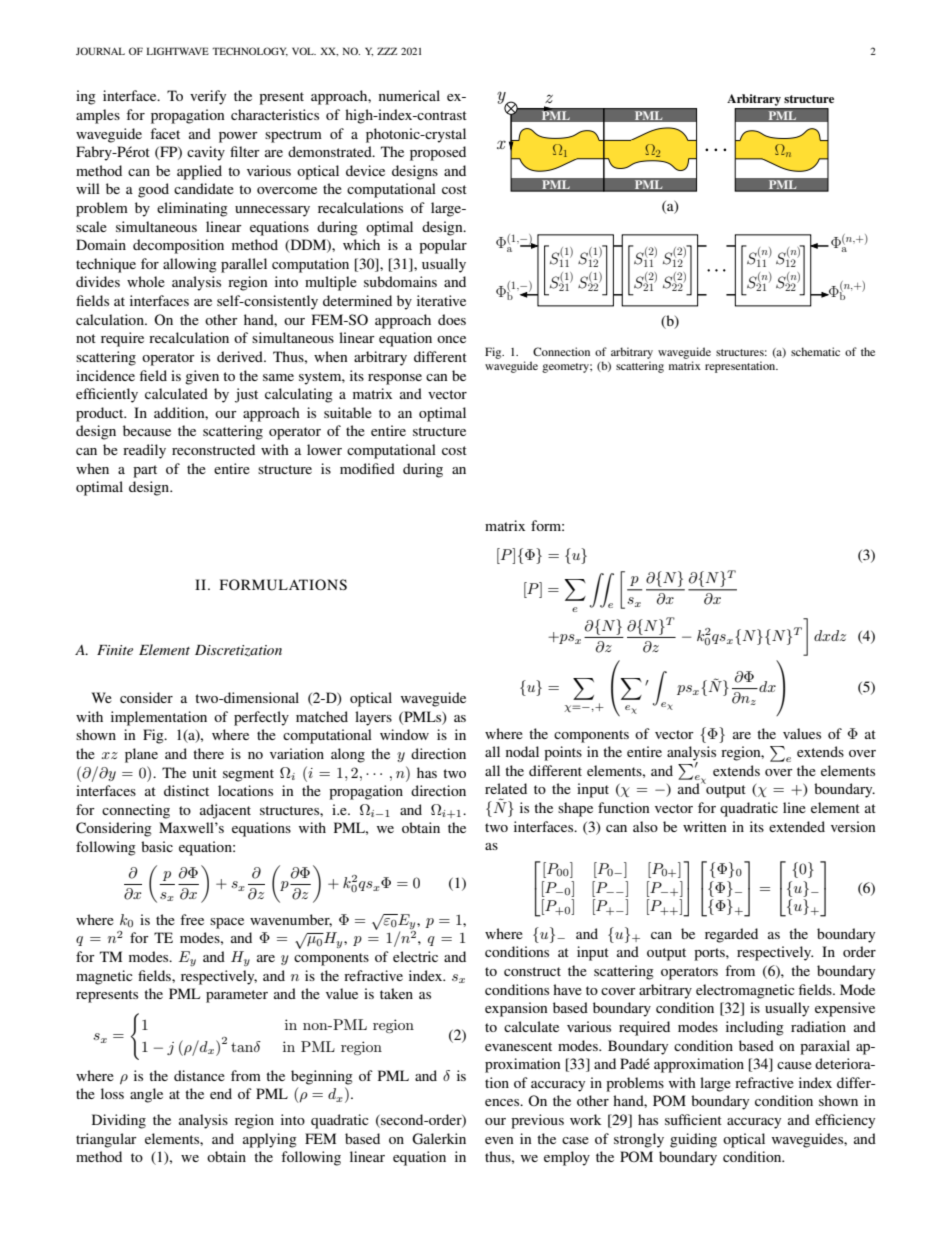 The width and height of the screenshot is (952, 1233). I want to click on lower, so click(324, 449).
